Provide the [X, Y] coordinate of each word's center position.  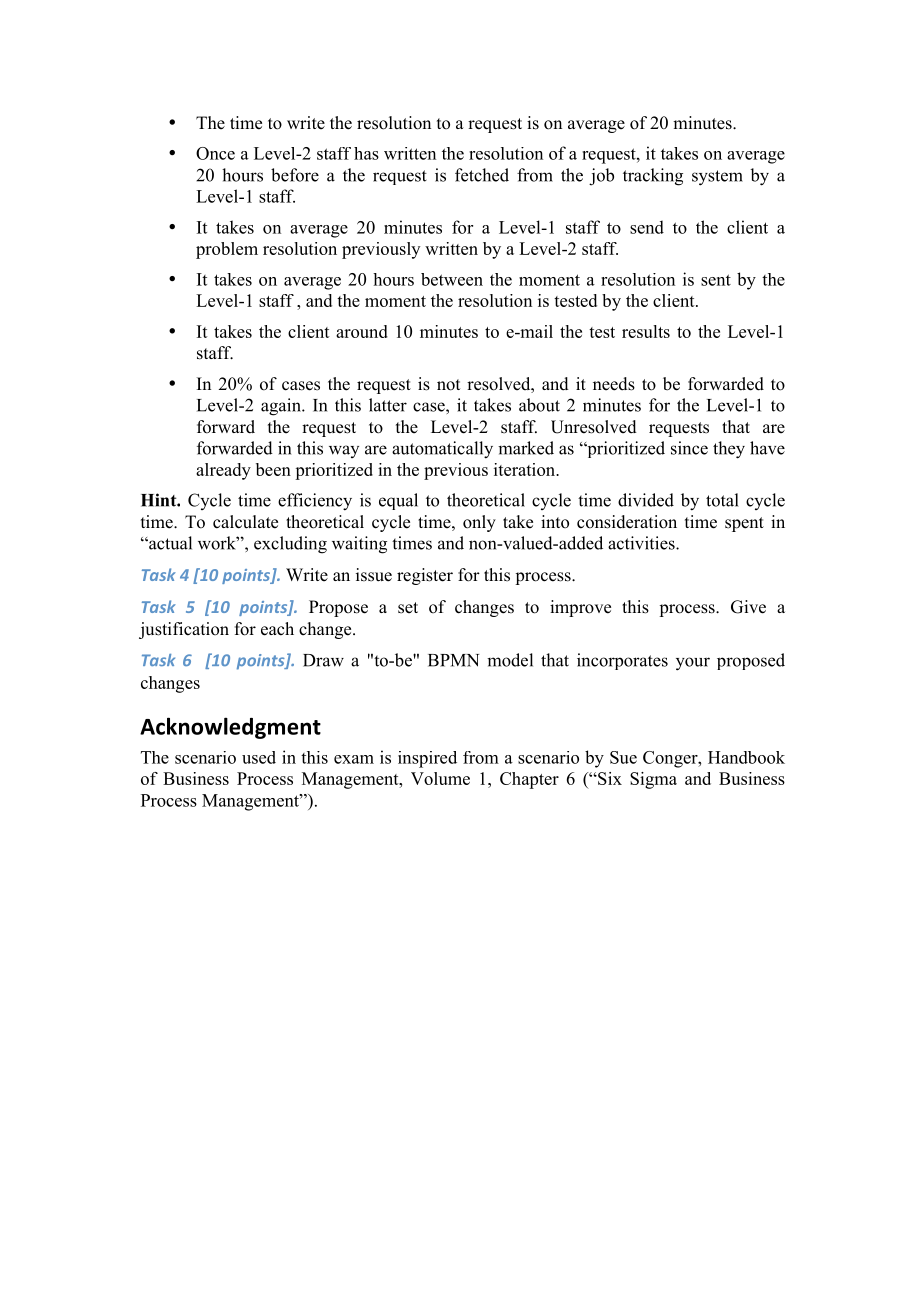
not [448, 385]
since [689, 448]
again [282, 407]
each [277, 629]
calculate [245, 522]
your [693, 664]
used [259, 757]
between [452, 279]
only [479, 523]
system [717, 178]
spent [744, 524]
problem [227, 250]
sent [716, 280]
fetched [482, 175]
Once [215, 153]
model [510, 660]
